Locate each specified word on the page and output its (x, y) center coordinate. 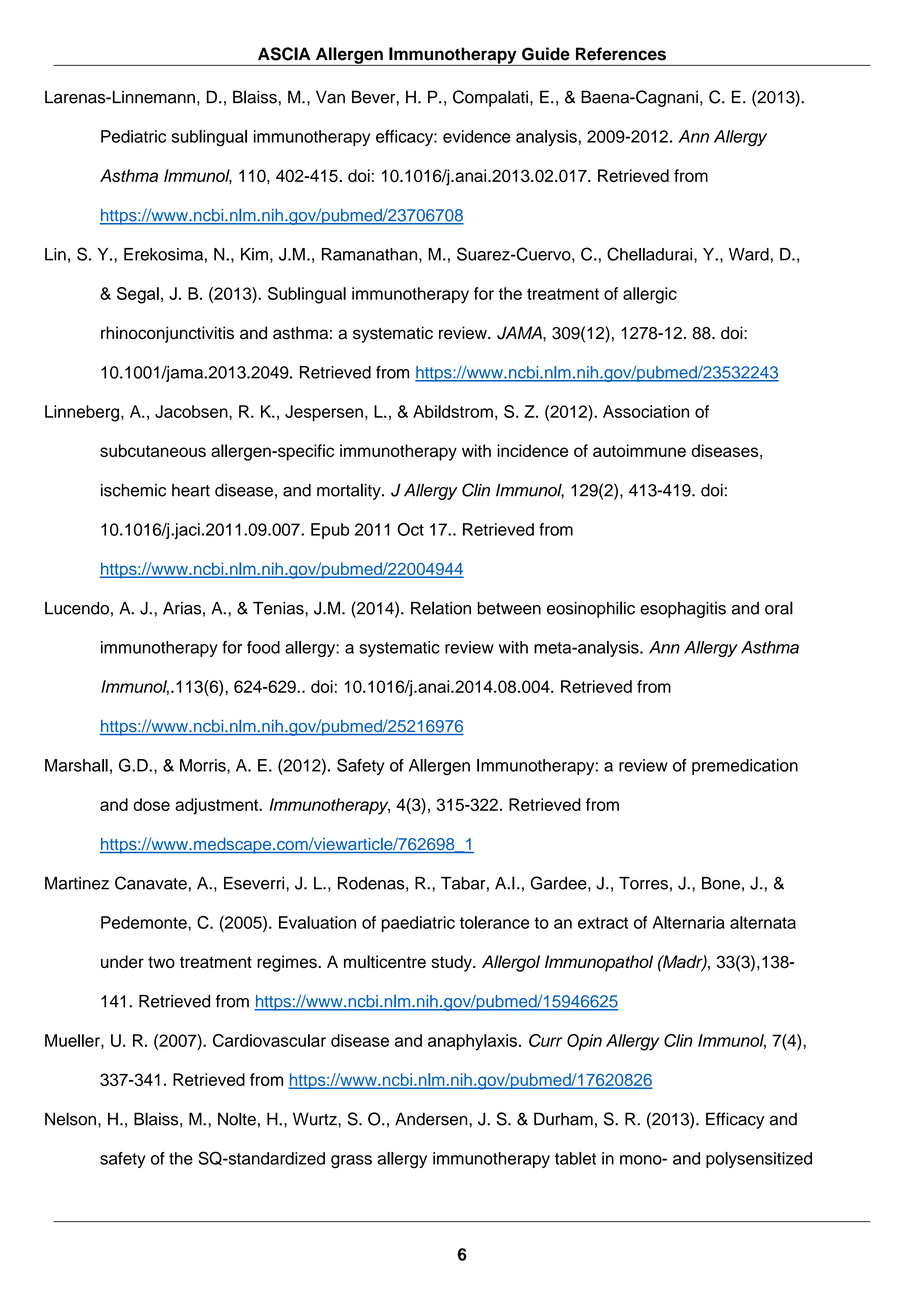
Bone (721, 883)
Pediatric (133, 136)
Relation (441, 608)
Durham (563, 1119)
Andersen (432, 1119)
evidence (477, 136)
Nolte (237, 1119)
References (621, 54)
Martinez (77, 883)
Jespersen (324, 413)
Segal (138, 295)
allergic (650, 295)
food (263, 647)
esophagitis (683, 610)
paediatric (418, 924)
